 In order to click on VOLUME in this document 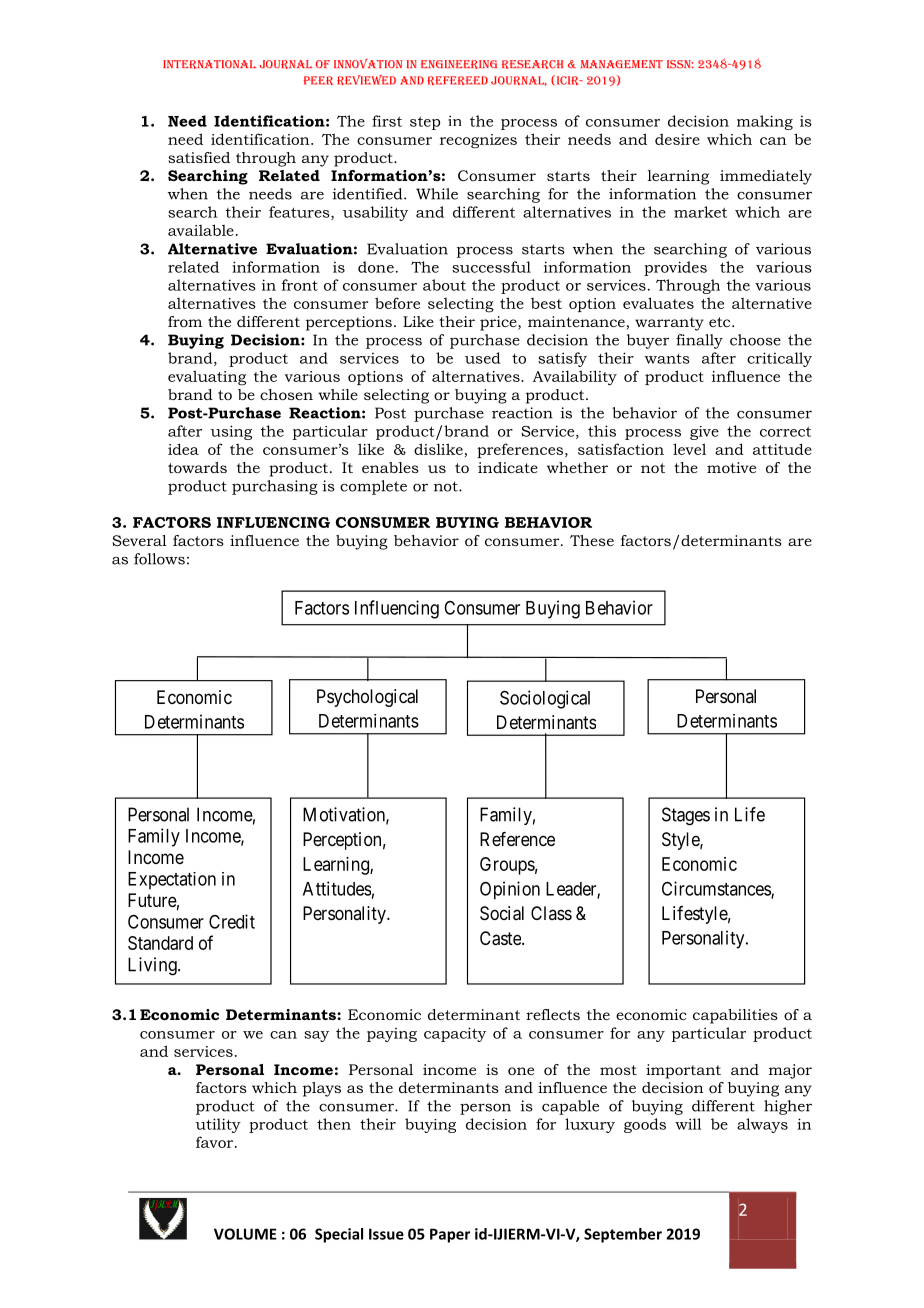, I will do `click(245, 1234)`.
